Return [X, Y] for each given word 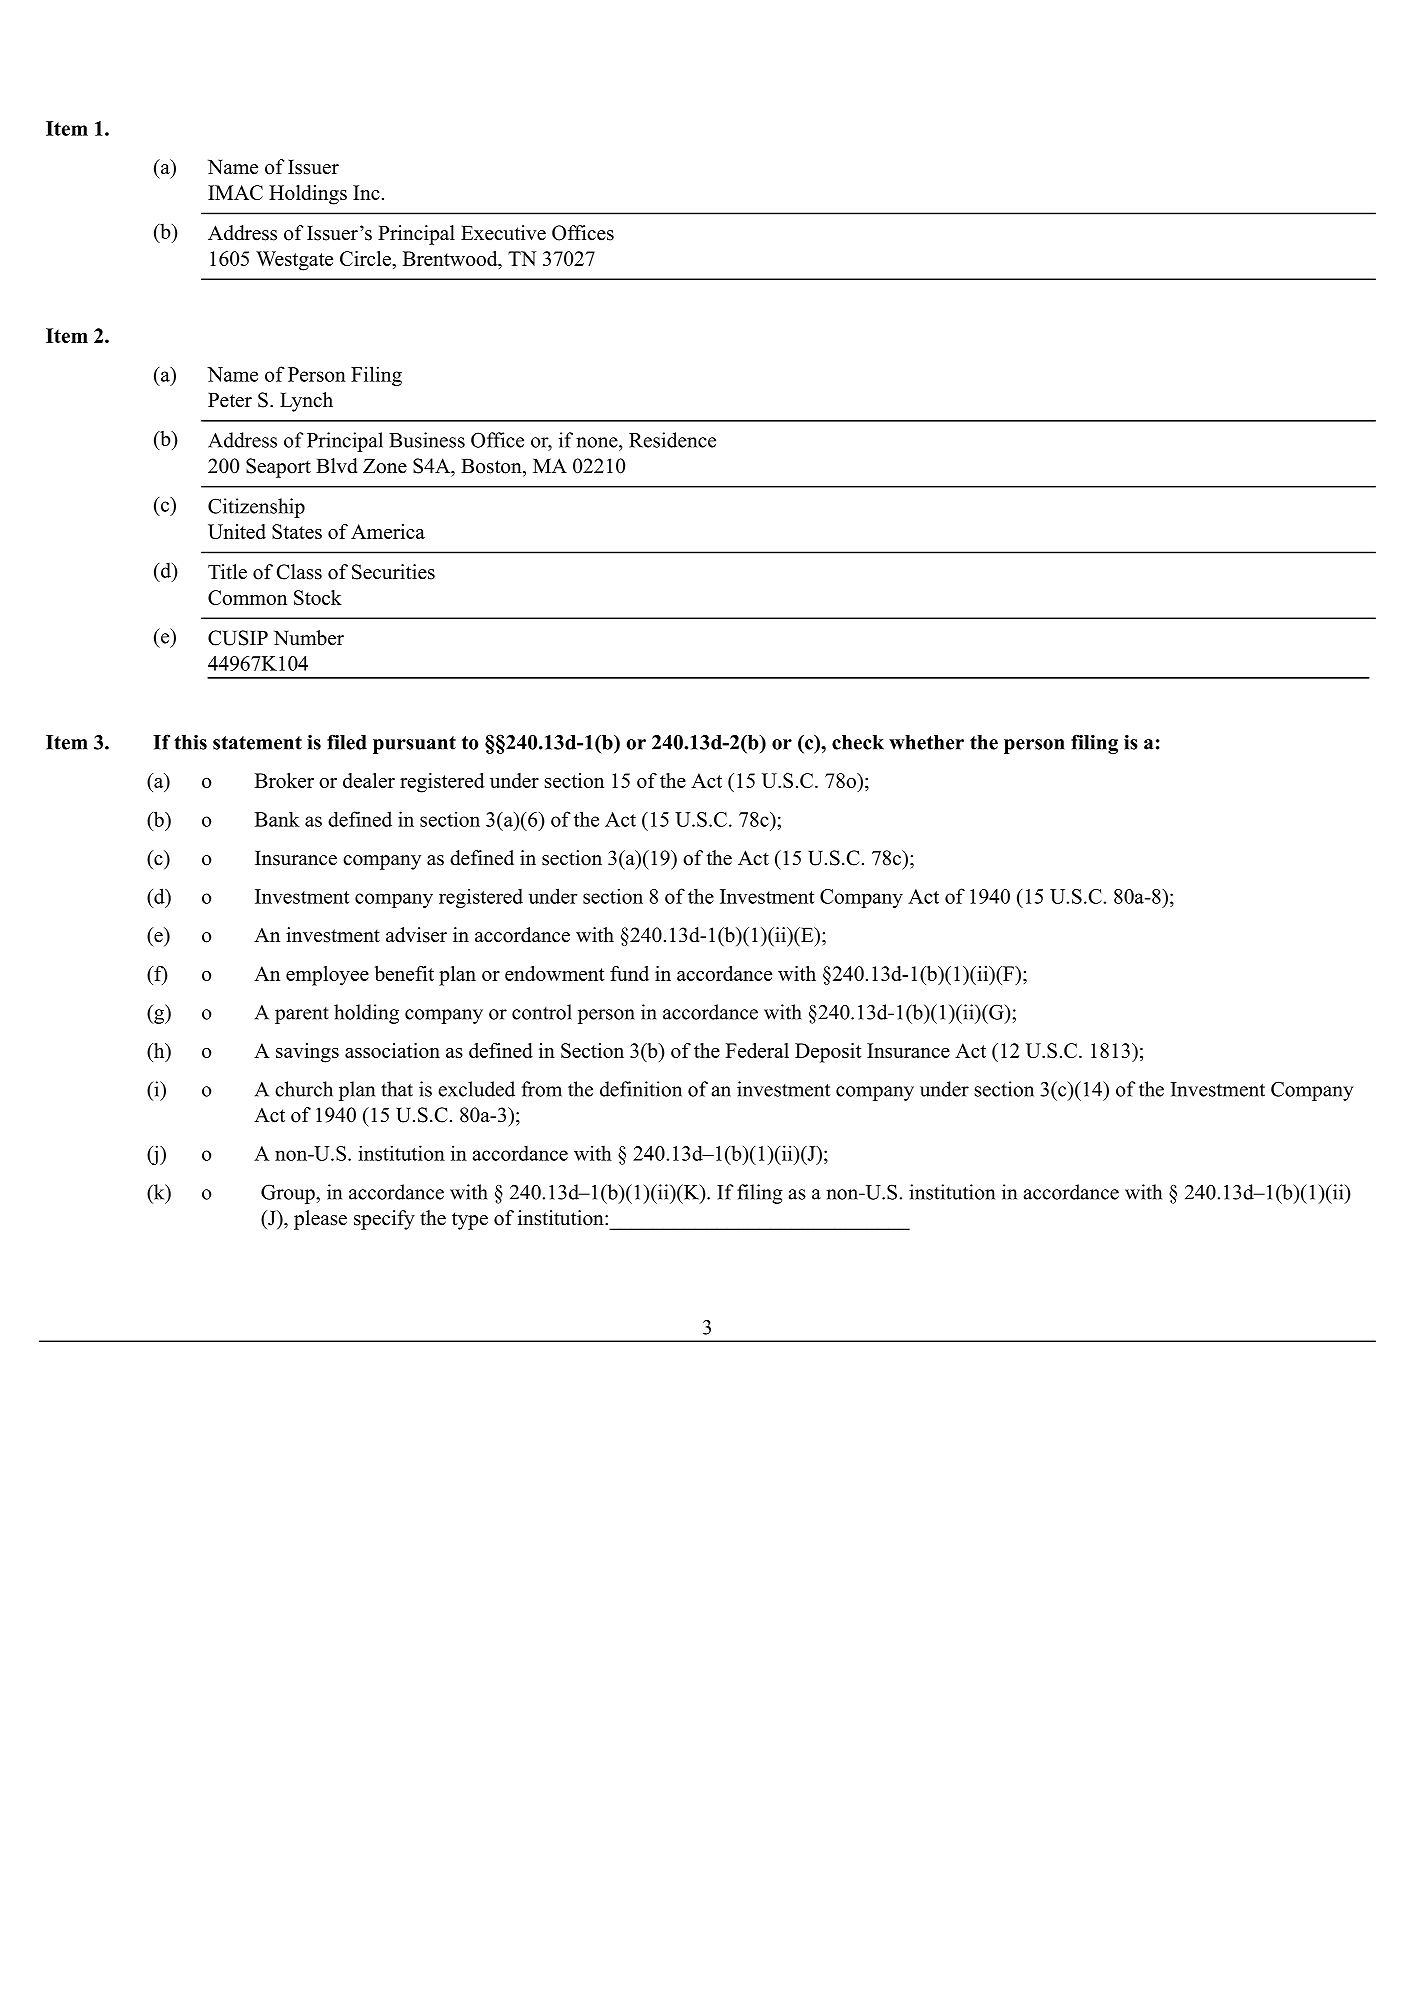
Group [289, 1194]
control [542, 1012]
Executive [503, 233]
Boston [492, 466]
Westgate [294, 261]
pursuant [414, 745]
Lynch [306, 402]
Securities [393, 572]
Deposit [828, 1053]
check [858, 742]
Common [247, 597]
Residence [672, 440]
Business [427, 440]
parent [302, 1015]
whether [926, 742]
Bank [277, 819]
